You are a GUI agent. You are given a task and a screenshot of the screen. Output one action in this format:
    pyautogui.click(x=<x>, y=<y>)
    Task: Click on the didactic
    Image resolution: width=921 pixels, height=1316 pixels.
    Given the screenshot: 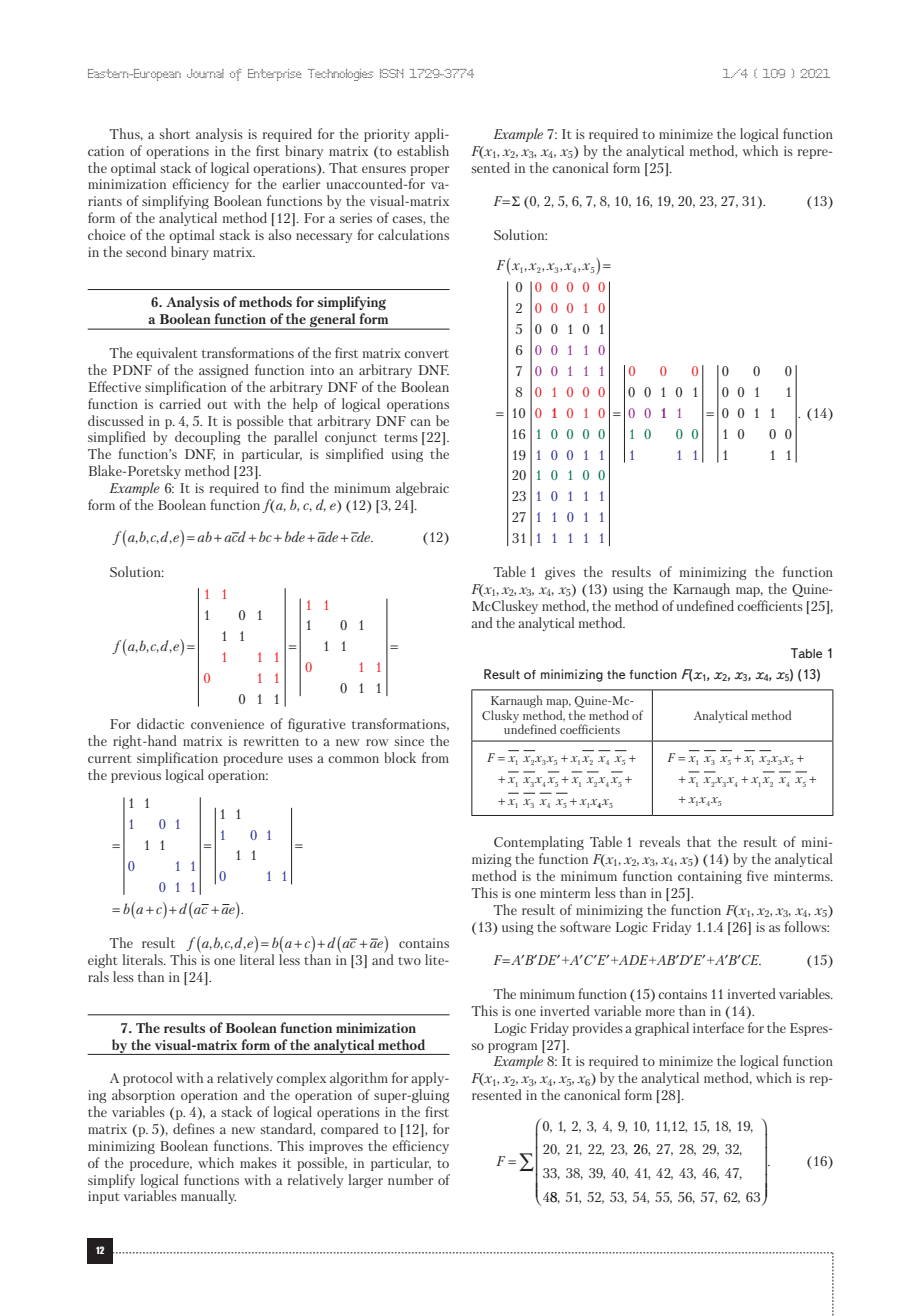 What is the action you would take?
    pyautogui.click(x=160, y=723)
